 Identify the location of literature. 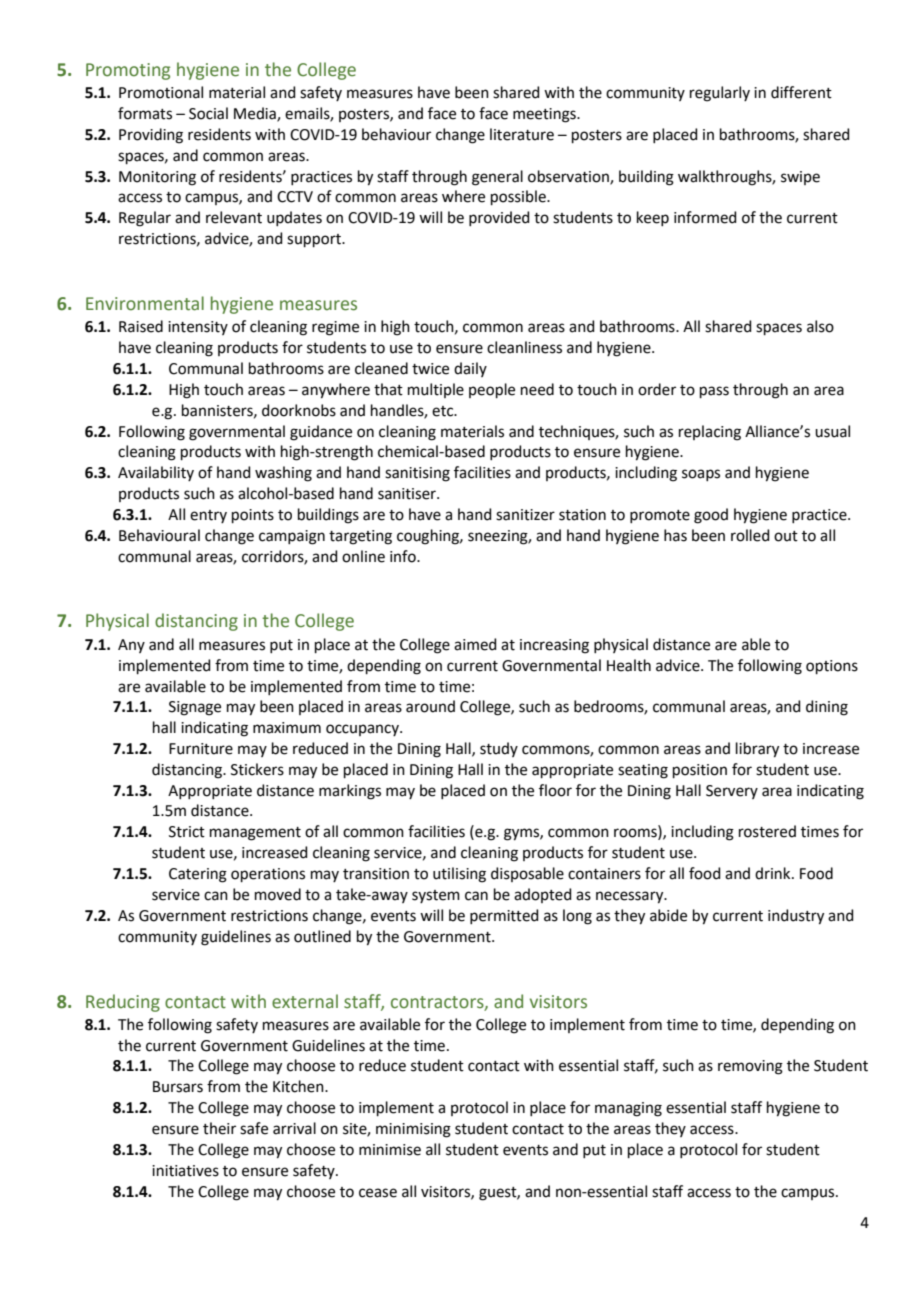
(522, 134).
